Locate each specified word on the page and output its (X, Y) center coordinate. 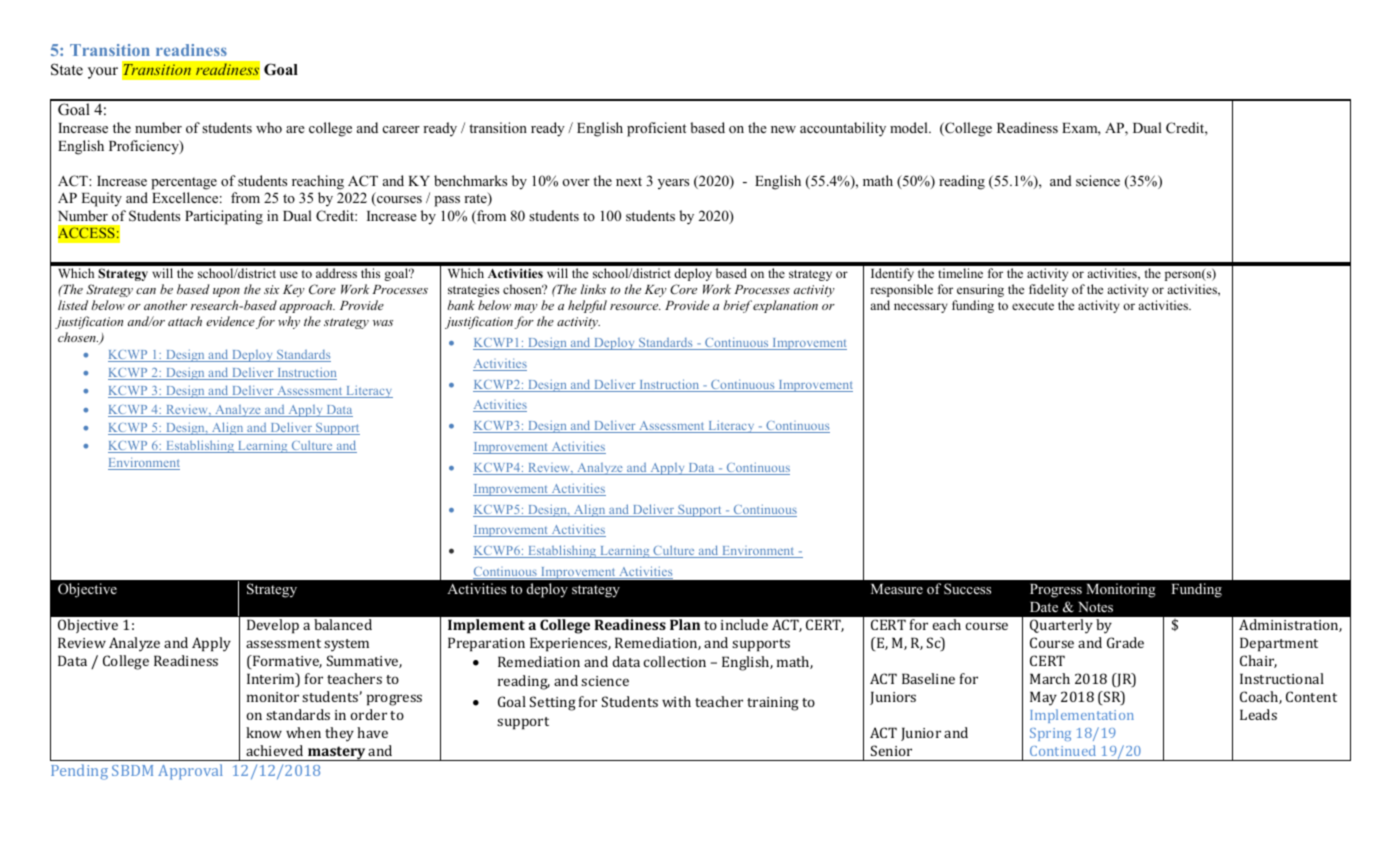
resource (635, 307)
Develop (273, 626)
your (103, 73)
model (910, 127)
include (744, 624)
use (289, 274)
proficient (656, 129)
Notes (1095, 607)
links (593, 289)
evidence (230, 321)
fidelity (1048, 290)
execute (1033, 306)
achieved (274, 750)
